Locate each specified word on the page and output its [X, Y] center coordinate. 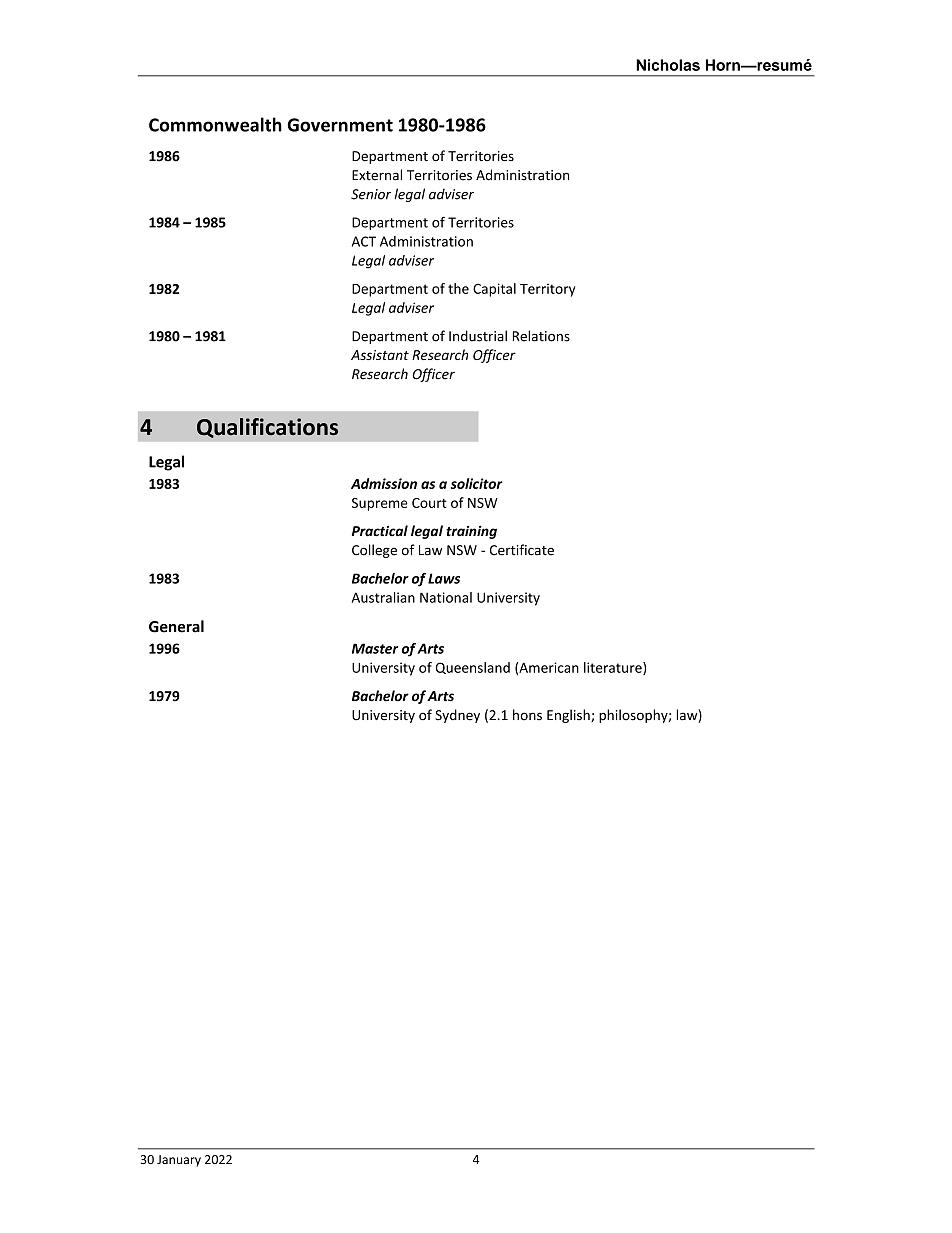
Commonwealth [215, 124]
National [446, 597]
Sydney [457, 716]
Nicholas [668, 65]
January [179, 1161]
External [377, 175]
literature [614, 668]
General [176, 626]
